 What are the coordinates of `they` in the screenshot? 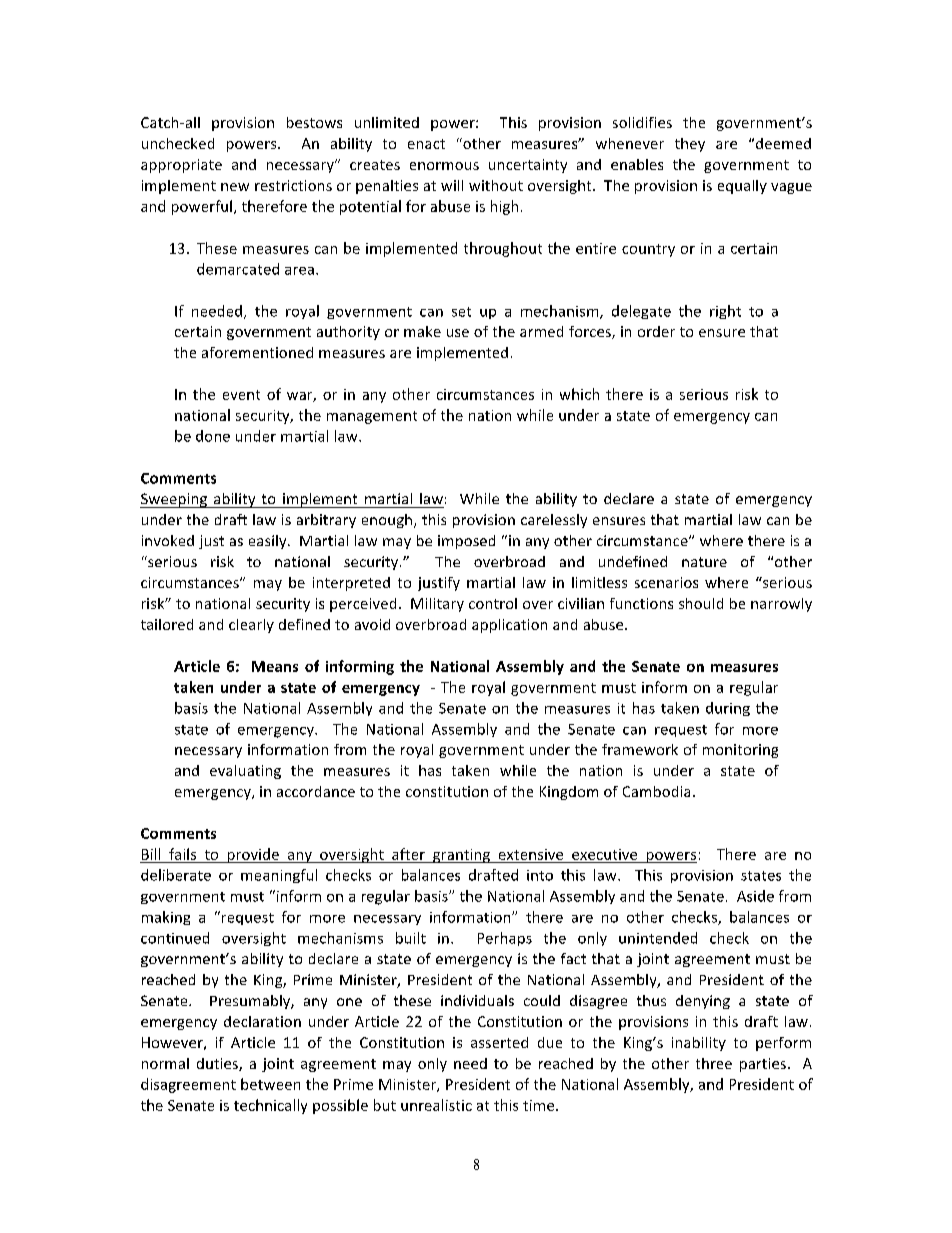 It's located at (690, 145).
